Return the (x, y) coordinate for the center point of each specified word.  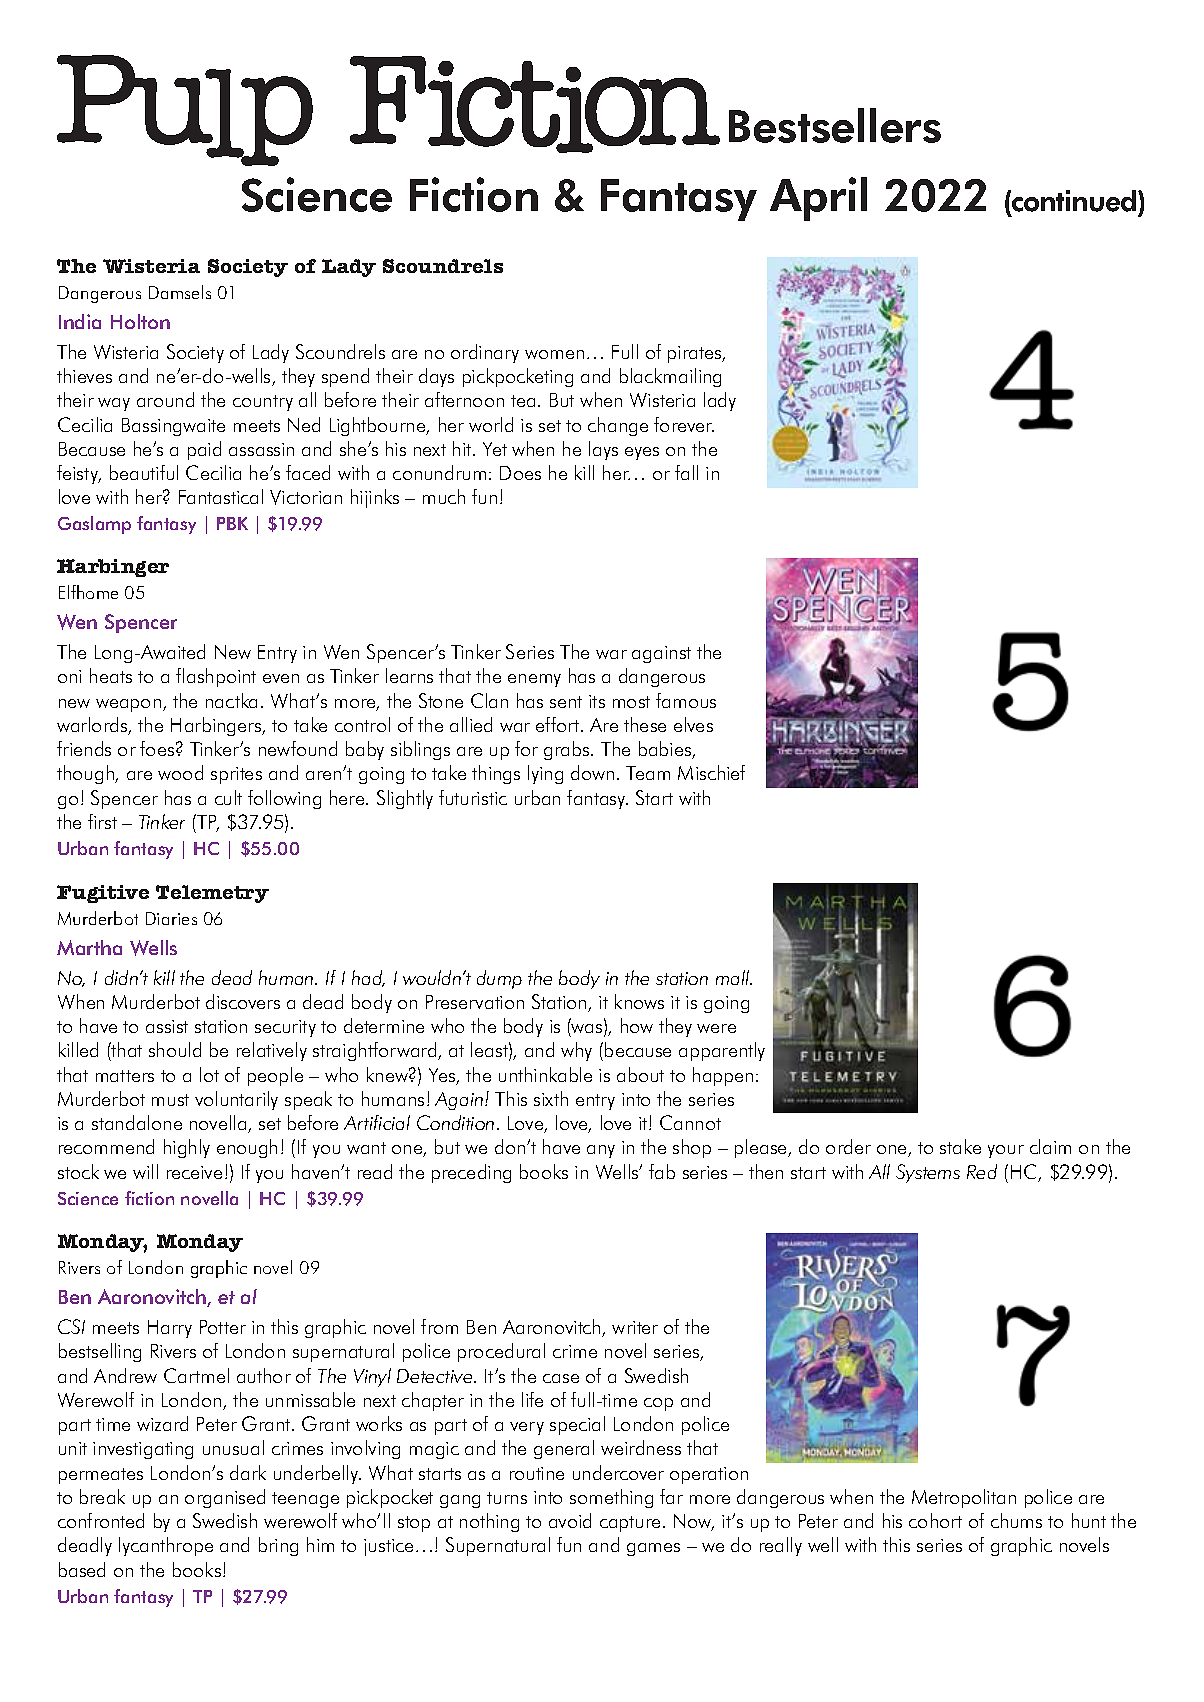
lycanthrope (166, 1546)
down (592, 772)
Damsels (180, 292)
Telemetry (212, 894)
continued (1074, 201)
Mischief (711, 772)
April (818, 199)
